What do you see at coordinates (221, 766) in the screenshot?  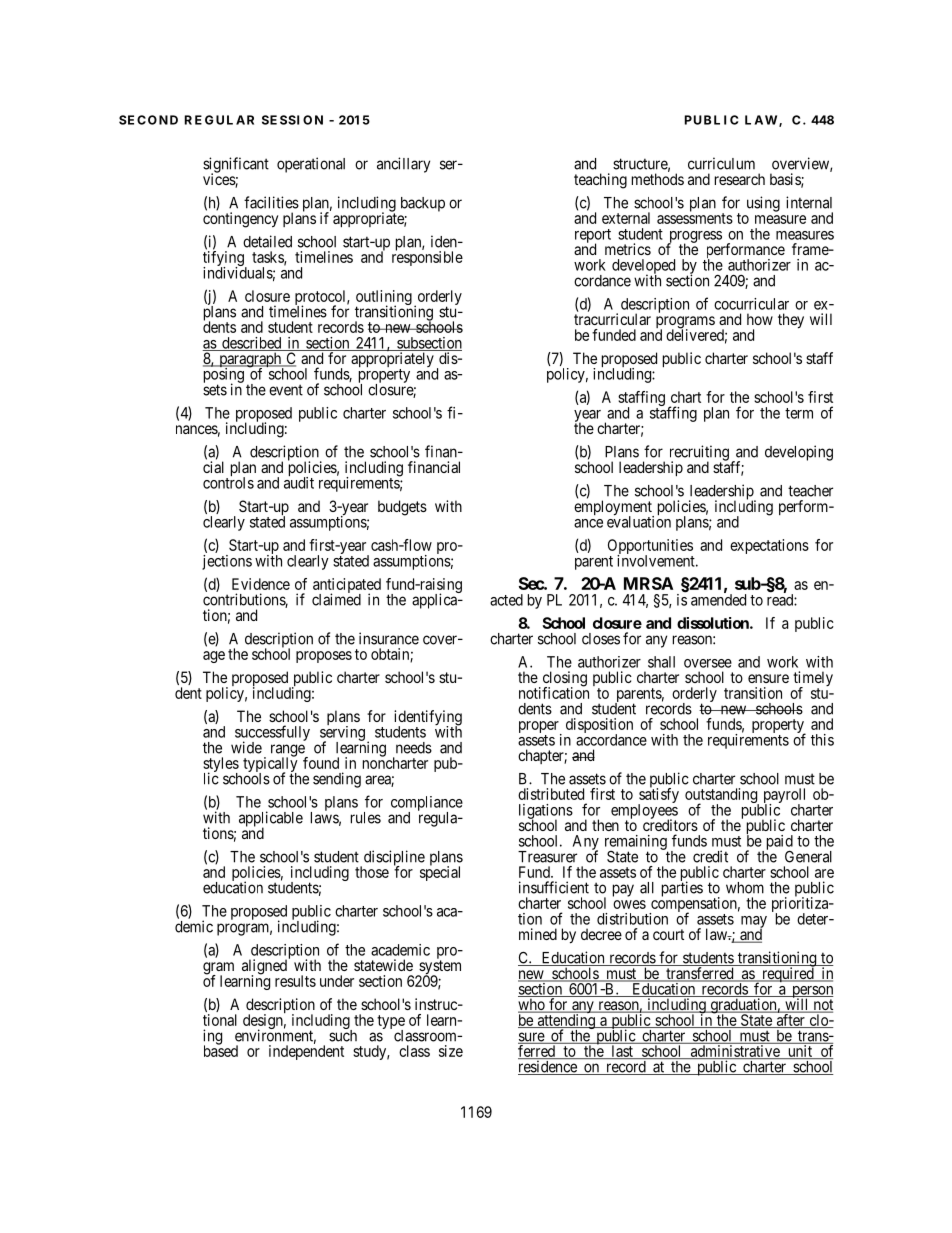 I see `styles` at bounding box center [221, 766].
